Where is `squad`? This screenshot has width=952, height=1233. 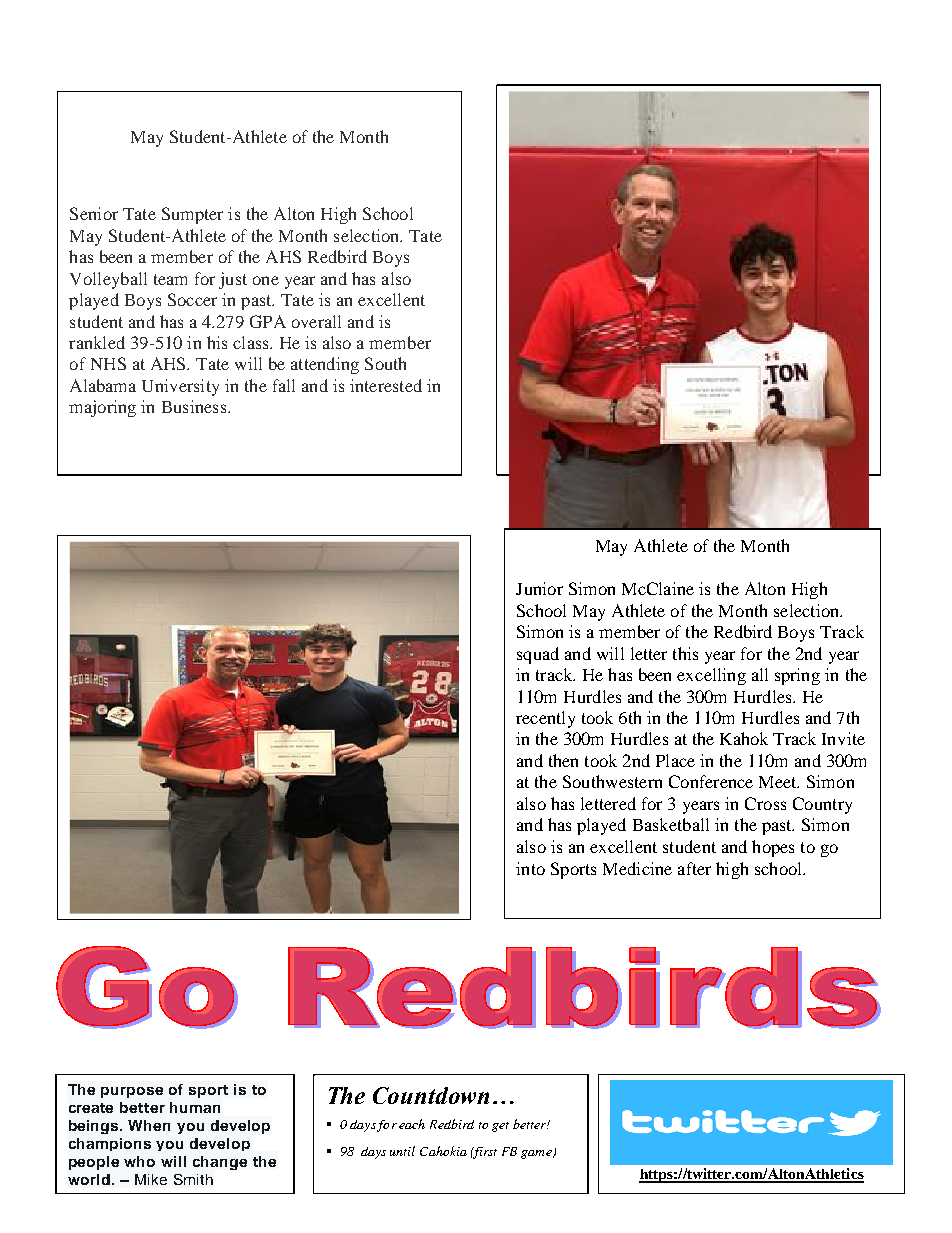 squad is located at coordinates (538, 655).
